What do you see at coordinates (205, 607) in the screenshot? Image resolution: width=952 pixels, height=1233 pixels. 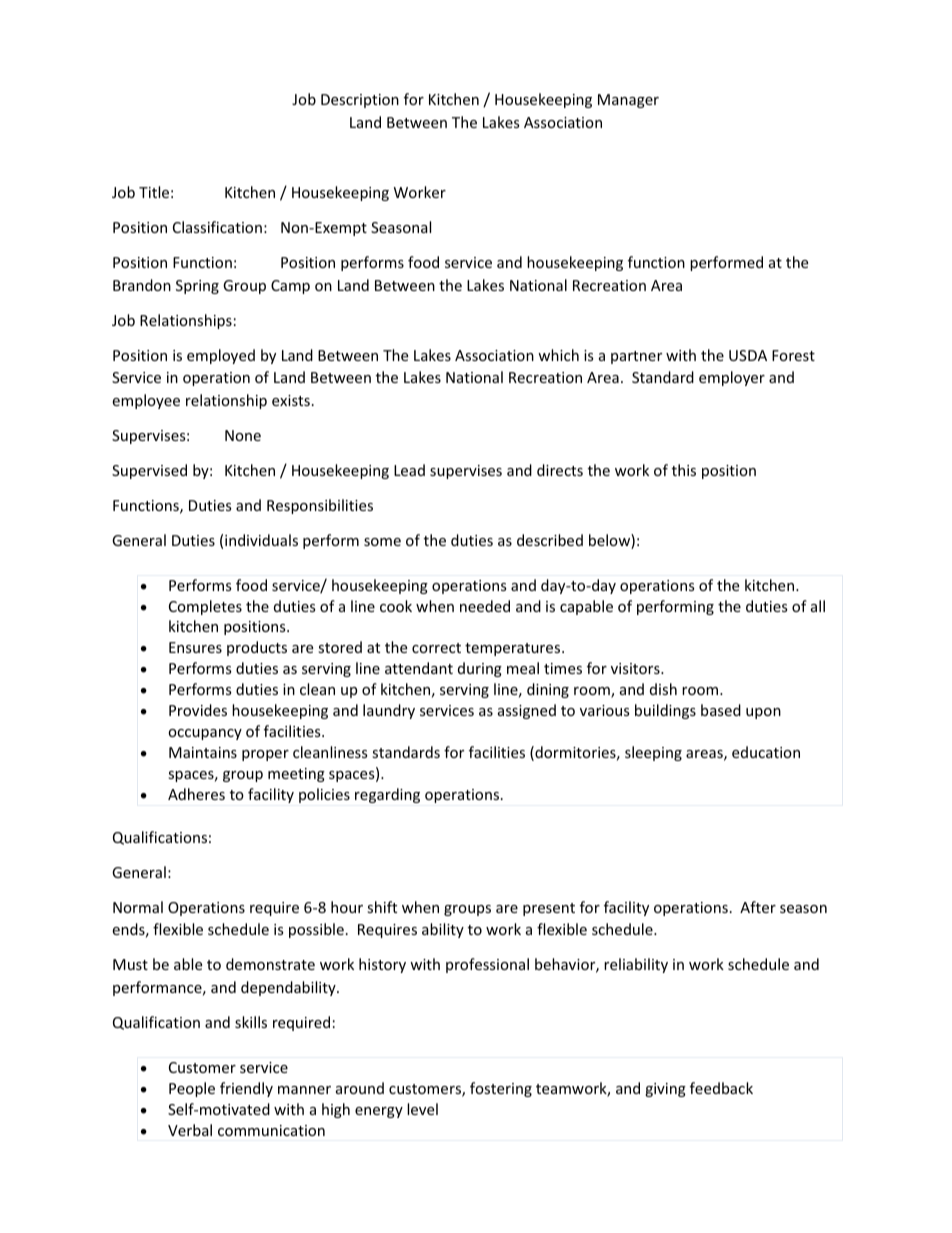 I see `Completes` at bounding box center [205, 607].
